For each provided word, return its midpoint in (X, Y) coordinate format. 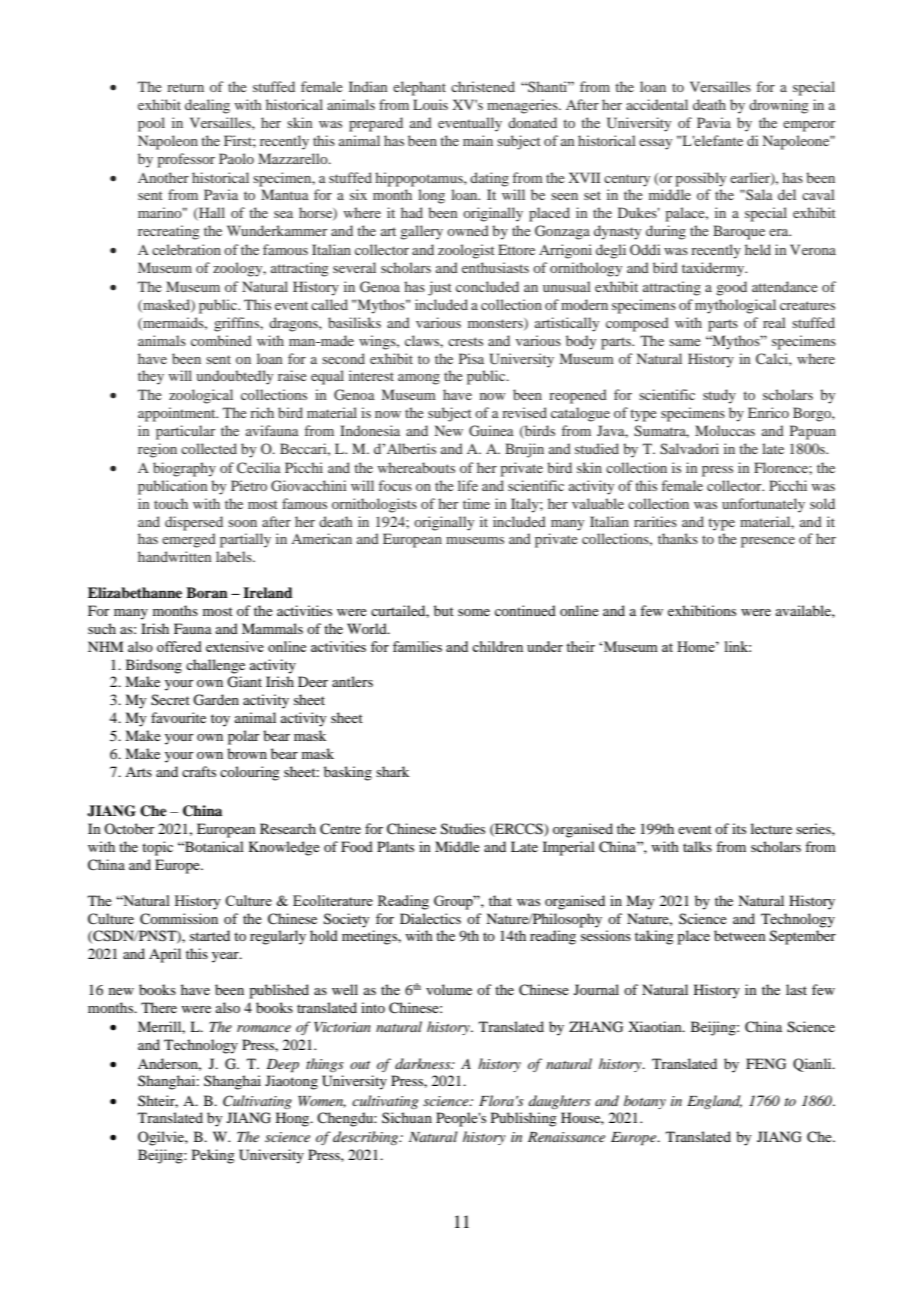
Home (697, 646)
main (478, 140)
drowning (778, 106)
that (500, 900)
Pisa (471, 358)
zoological (201, 396)
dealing (207, 106)
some (474, 612)
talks (697, 846)
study (719, 396)
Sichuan (407, 1117)
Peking (213, 1156)
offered (179, 646)
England (714, 1102)
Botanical (213, 846)
